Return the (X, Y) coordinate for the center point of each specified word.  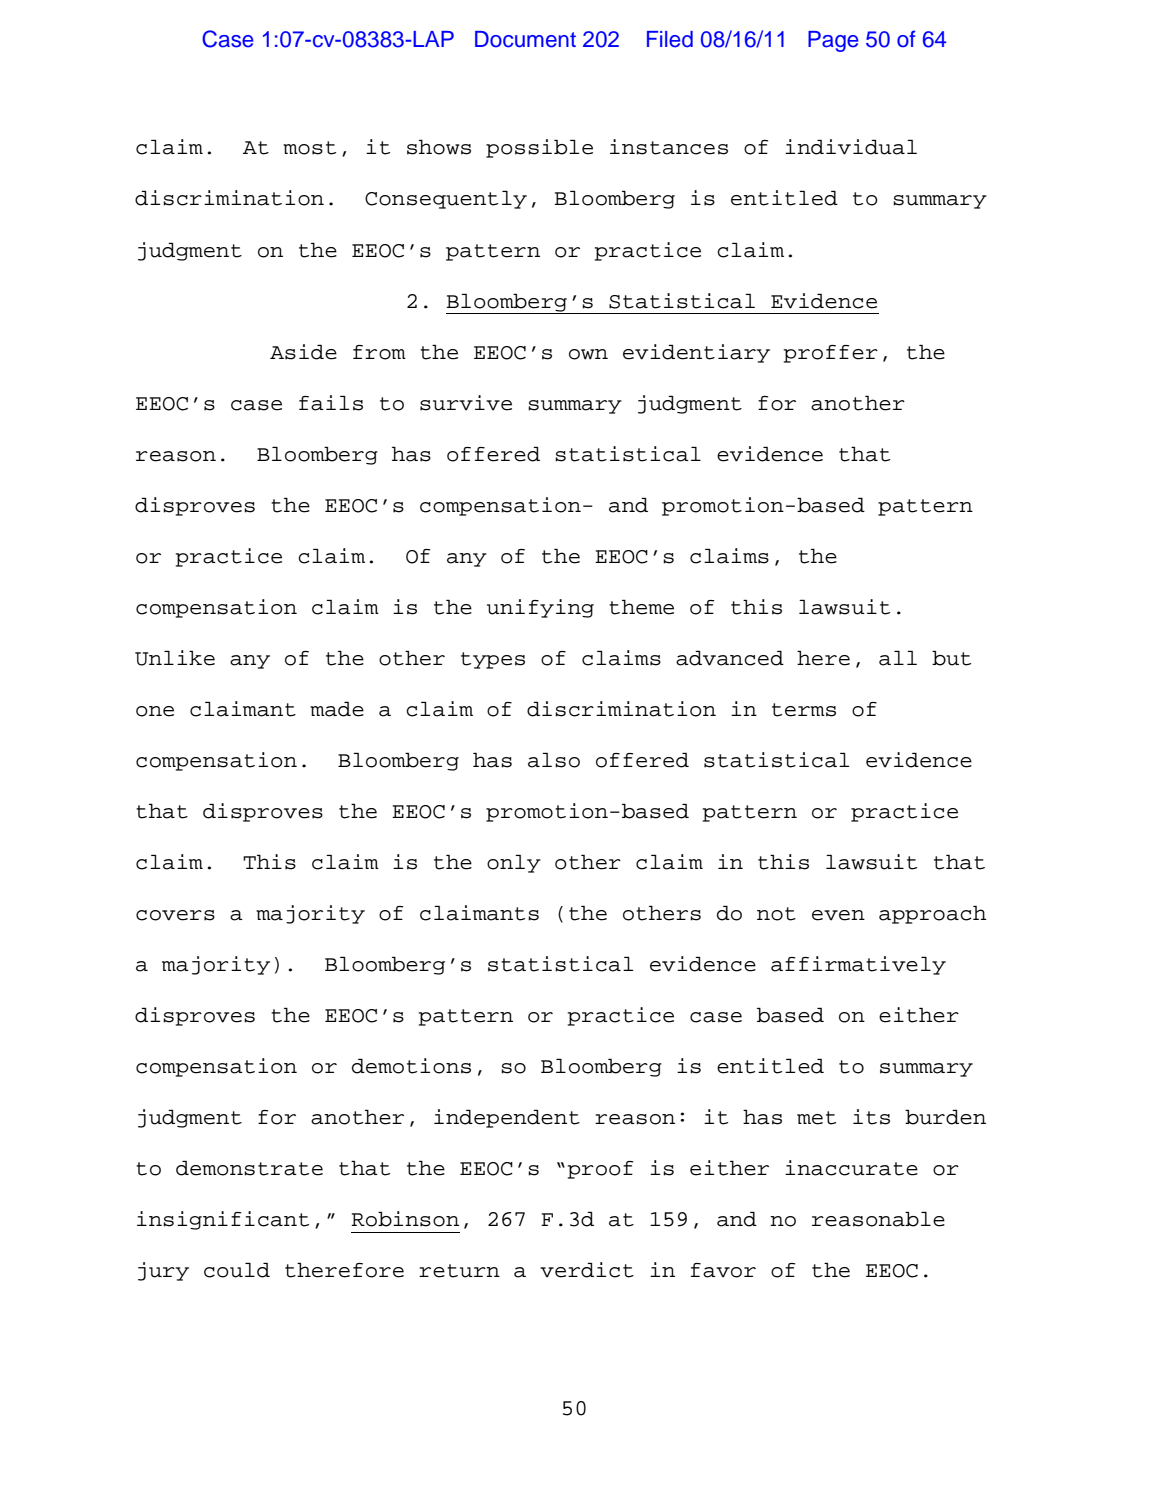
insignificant (223, 1220)
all (898, 658)
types (493, 660)
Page (833, 41)
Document (525, 39)
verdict (587, 1270)
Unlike (175, 658)
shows (439, 147)
